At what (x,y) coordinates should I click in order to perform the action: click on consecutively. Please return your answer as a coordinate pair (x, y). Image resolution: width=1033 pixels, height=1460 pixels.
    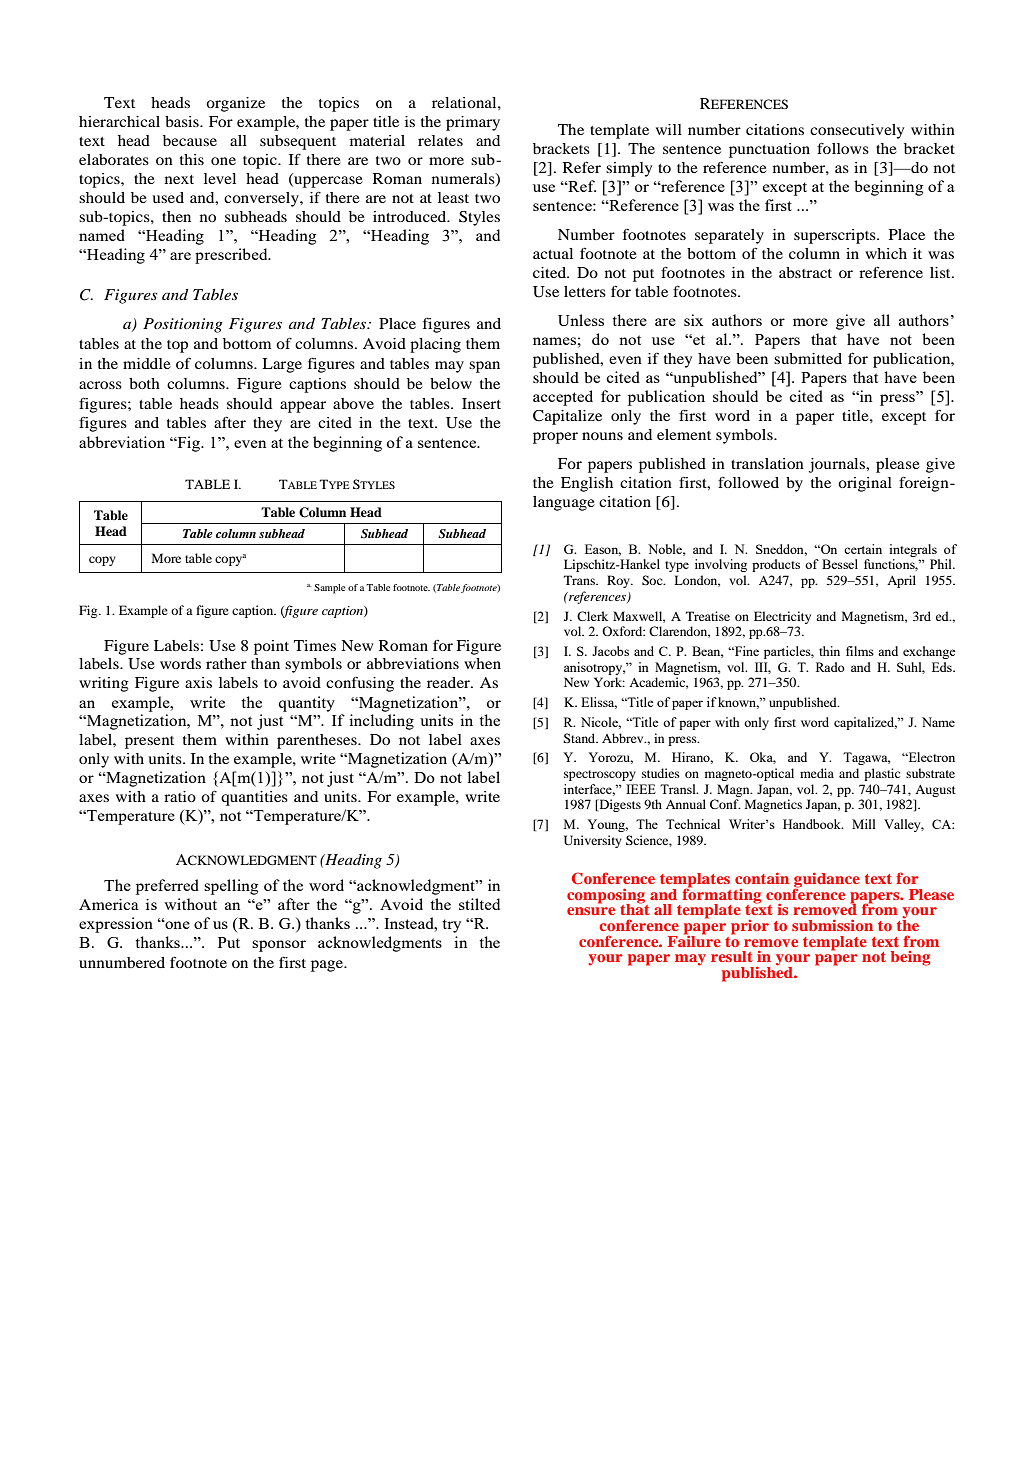
    Looking at the image, I should click on (857, 131).
